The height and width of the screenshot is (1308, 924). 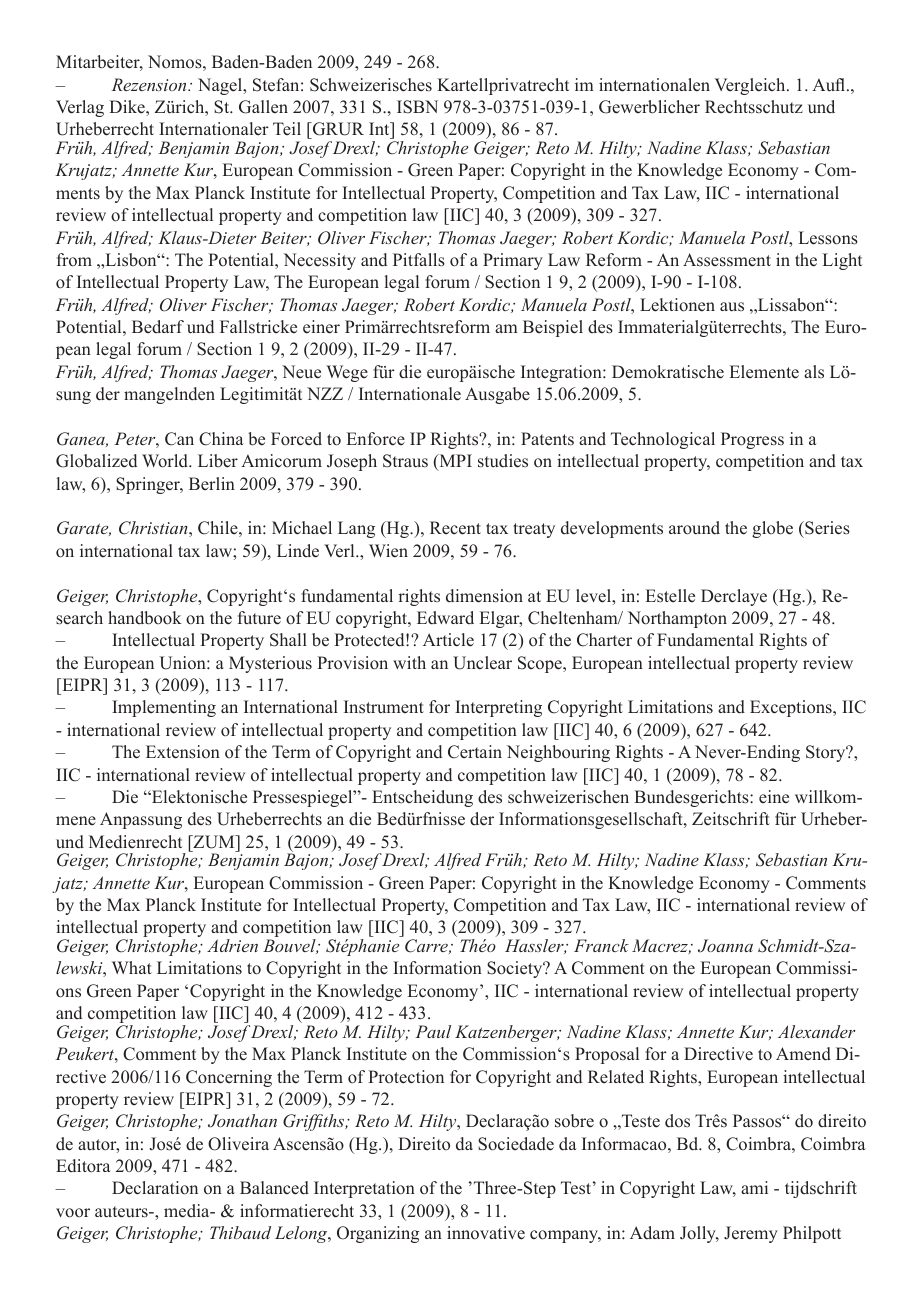 What do you see at coordinates (792, 708) in the screenshot?
I see `Exceptions` at bounding box center [792, 708].
